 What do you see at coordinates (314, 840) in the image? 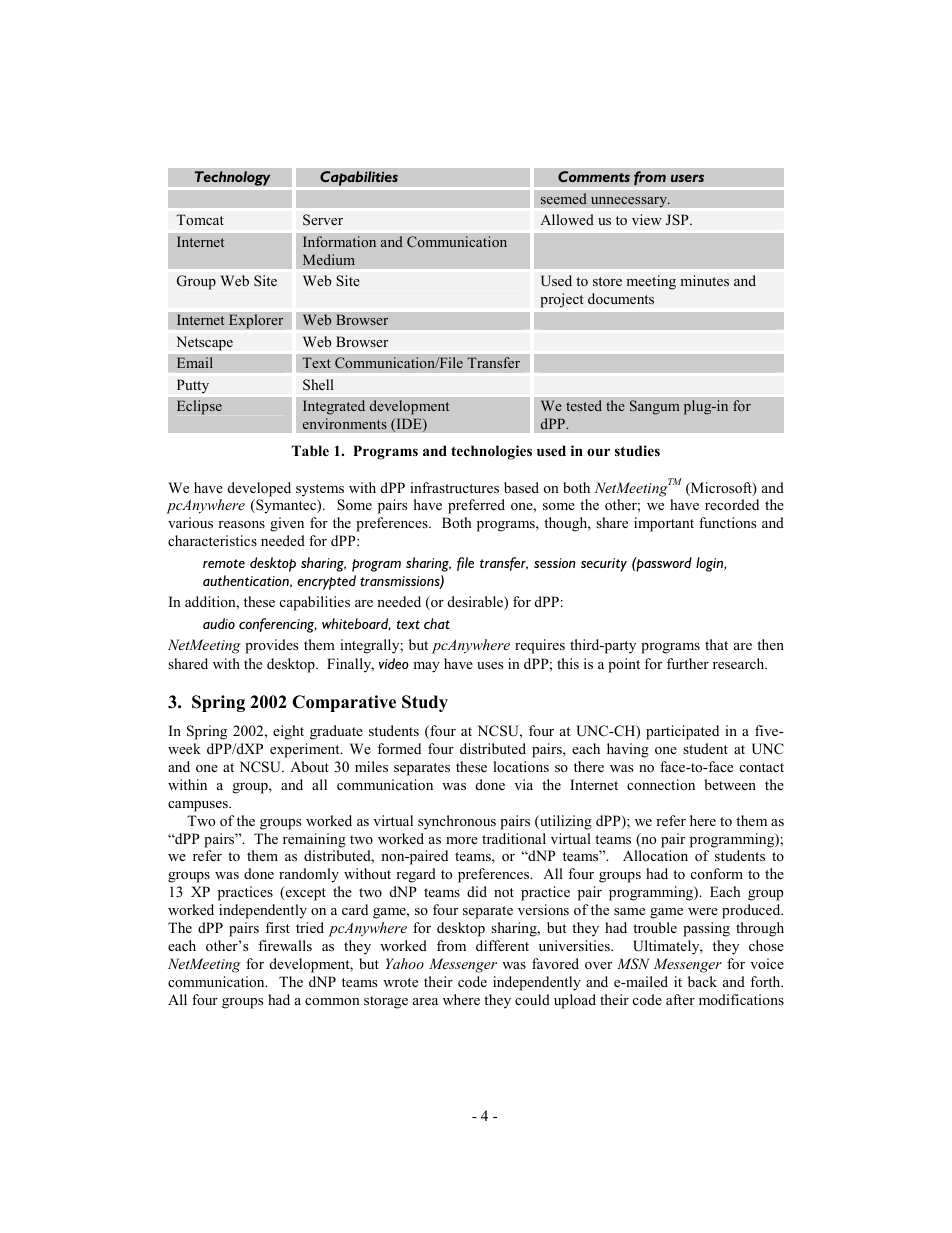
I see `remaining` at bounding box center [314, 840].
